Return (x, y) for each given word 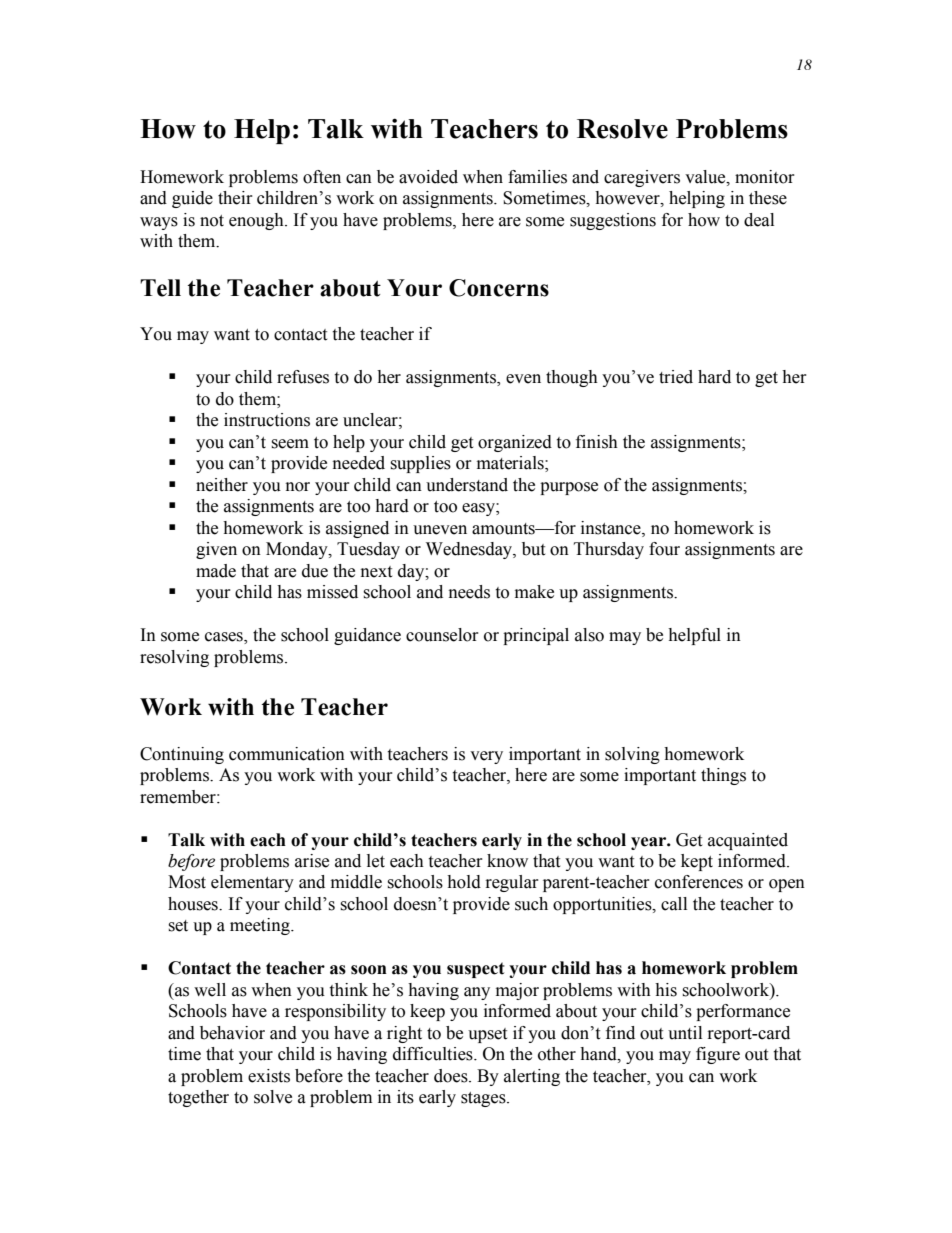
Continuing (182, 755)
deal (759, 220)
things (723, 776)
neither (222, 485)
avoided (428, 177)
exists (269, 1076)
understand (467, 485)
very (486, 757)
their (235, 198)
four (664, 549)
